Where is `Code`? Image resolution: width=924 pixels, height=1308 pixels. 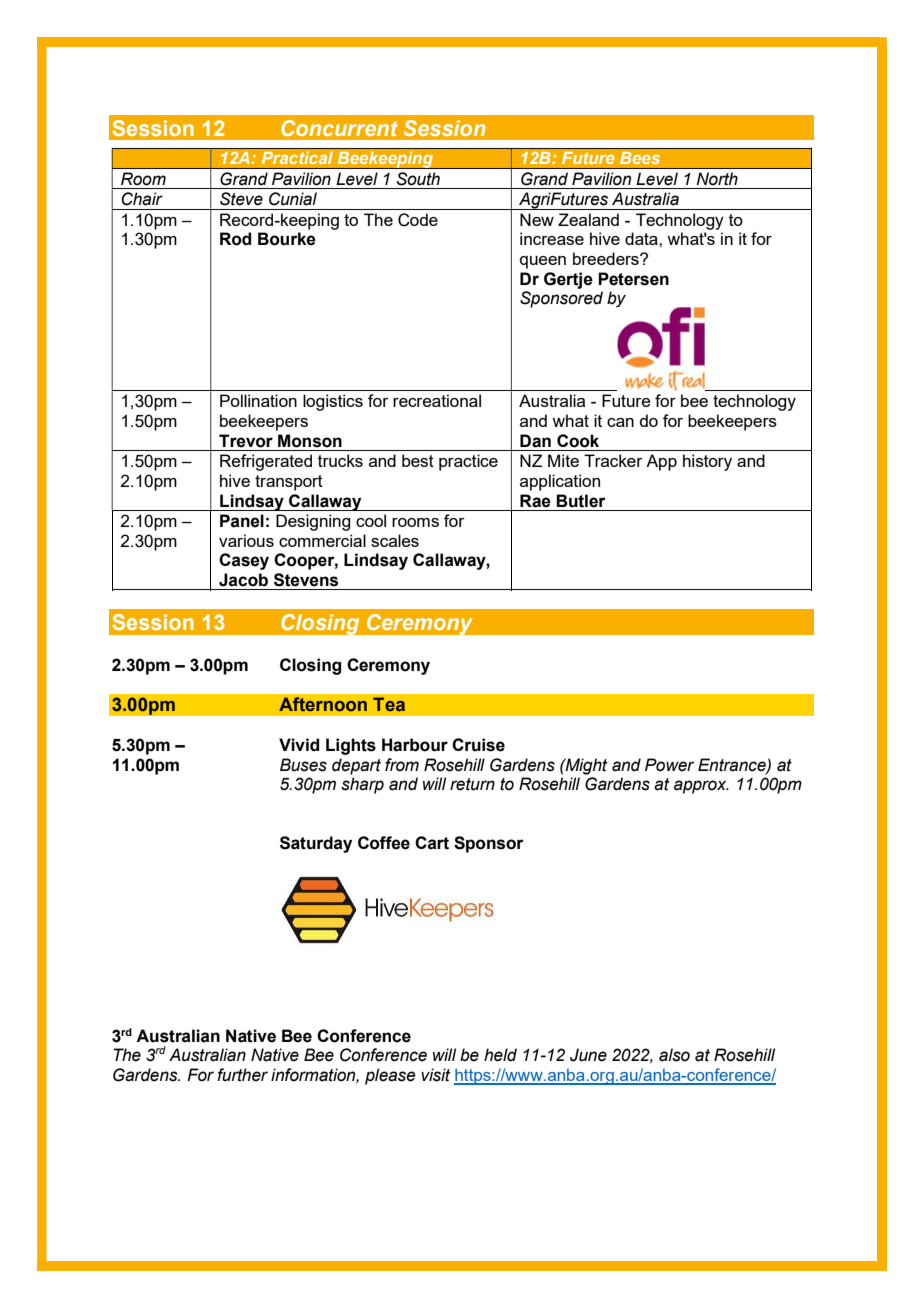 Code is located at coordinates (418, 220).
